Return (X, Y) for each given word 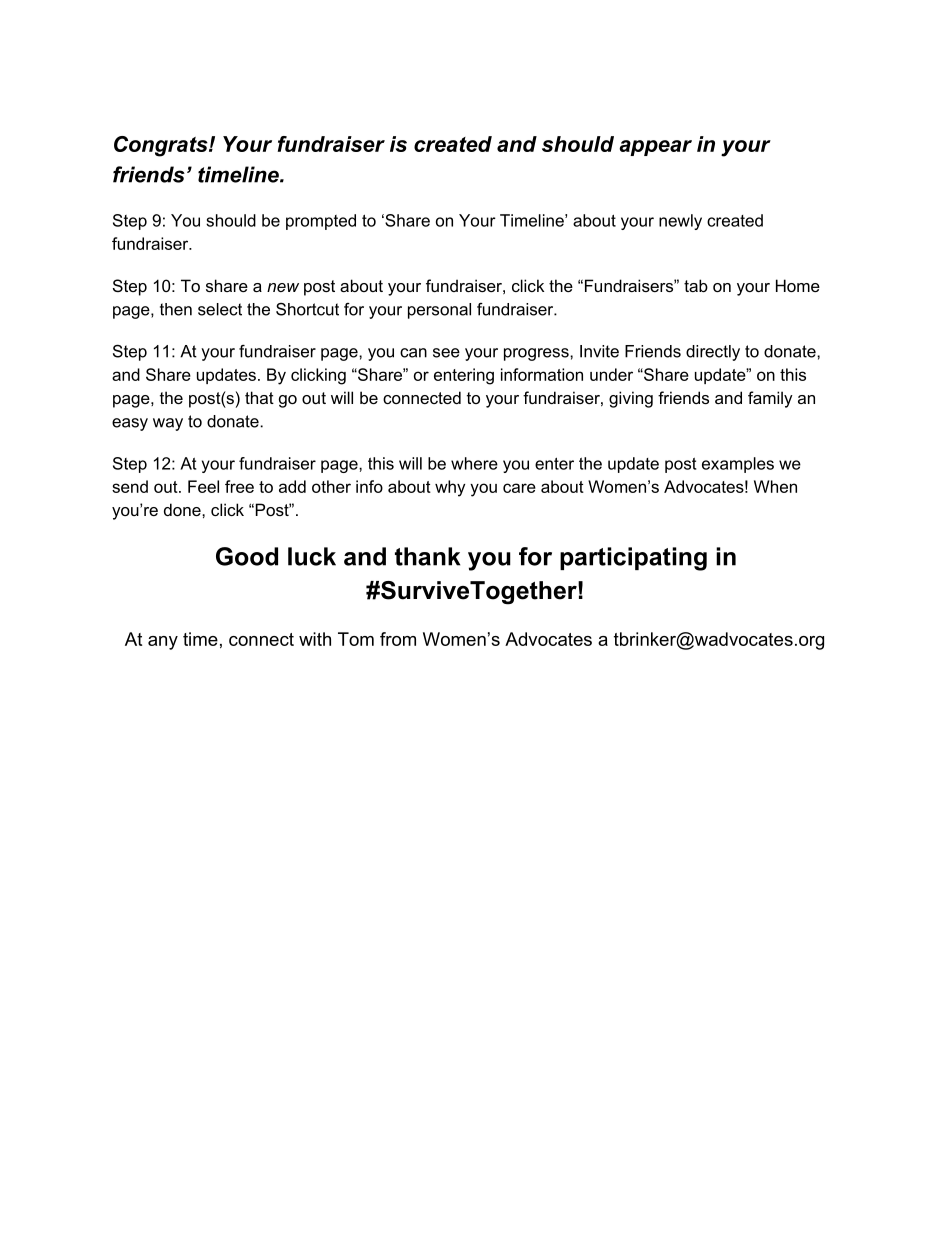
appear (655, 148)
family (770, 399)
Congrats (162, 146)
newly (680, 222)
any (163, 643)
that (259, 397)
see (446, 353)
